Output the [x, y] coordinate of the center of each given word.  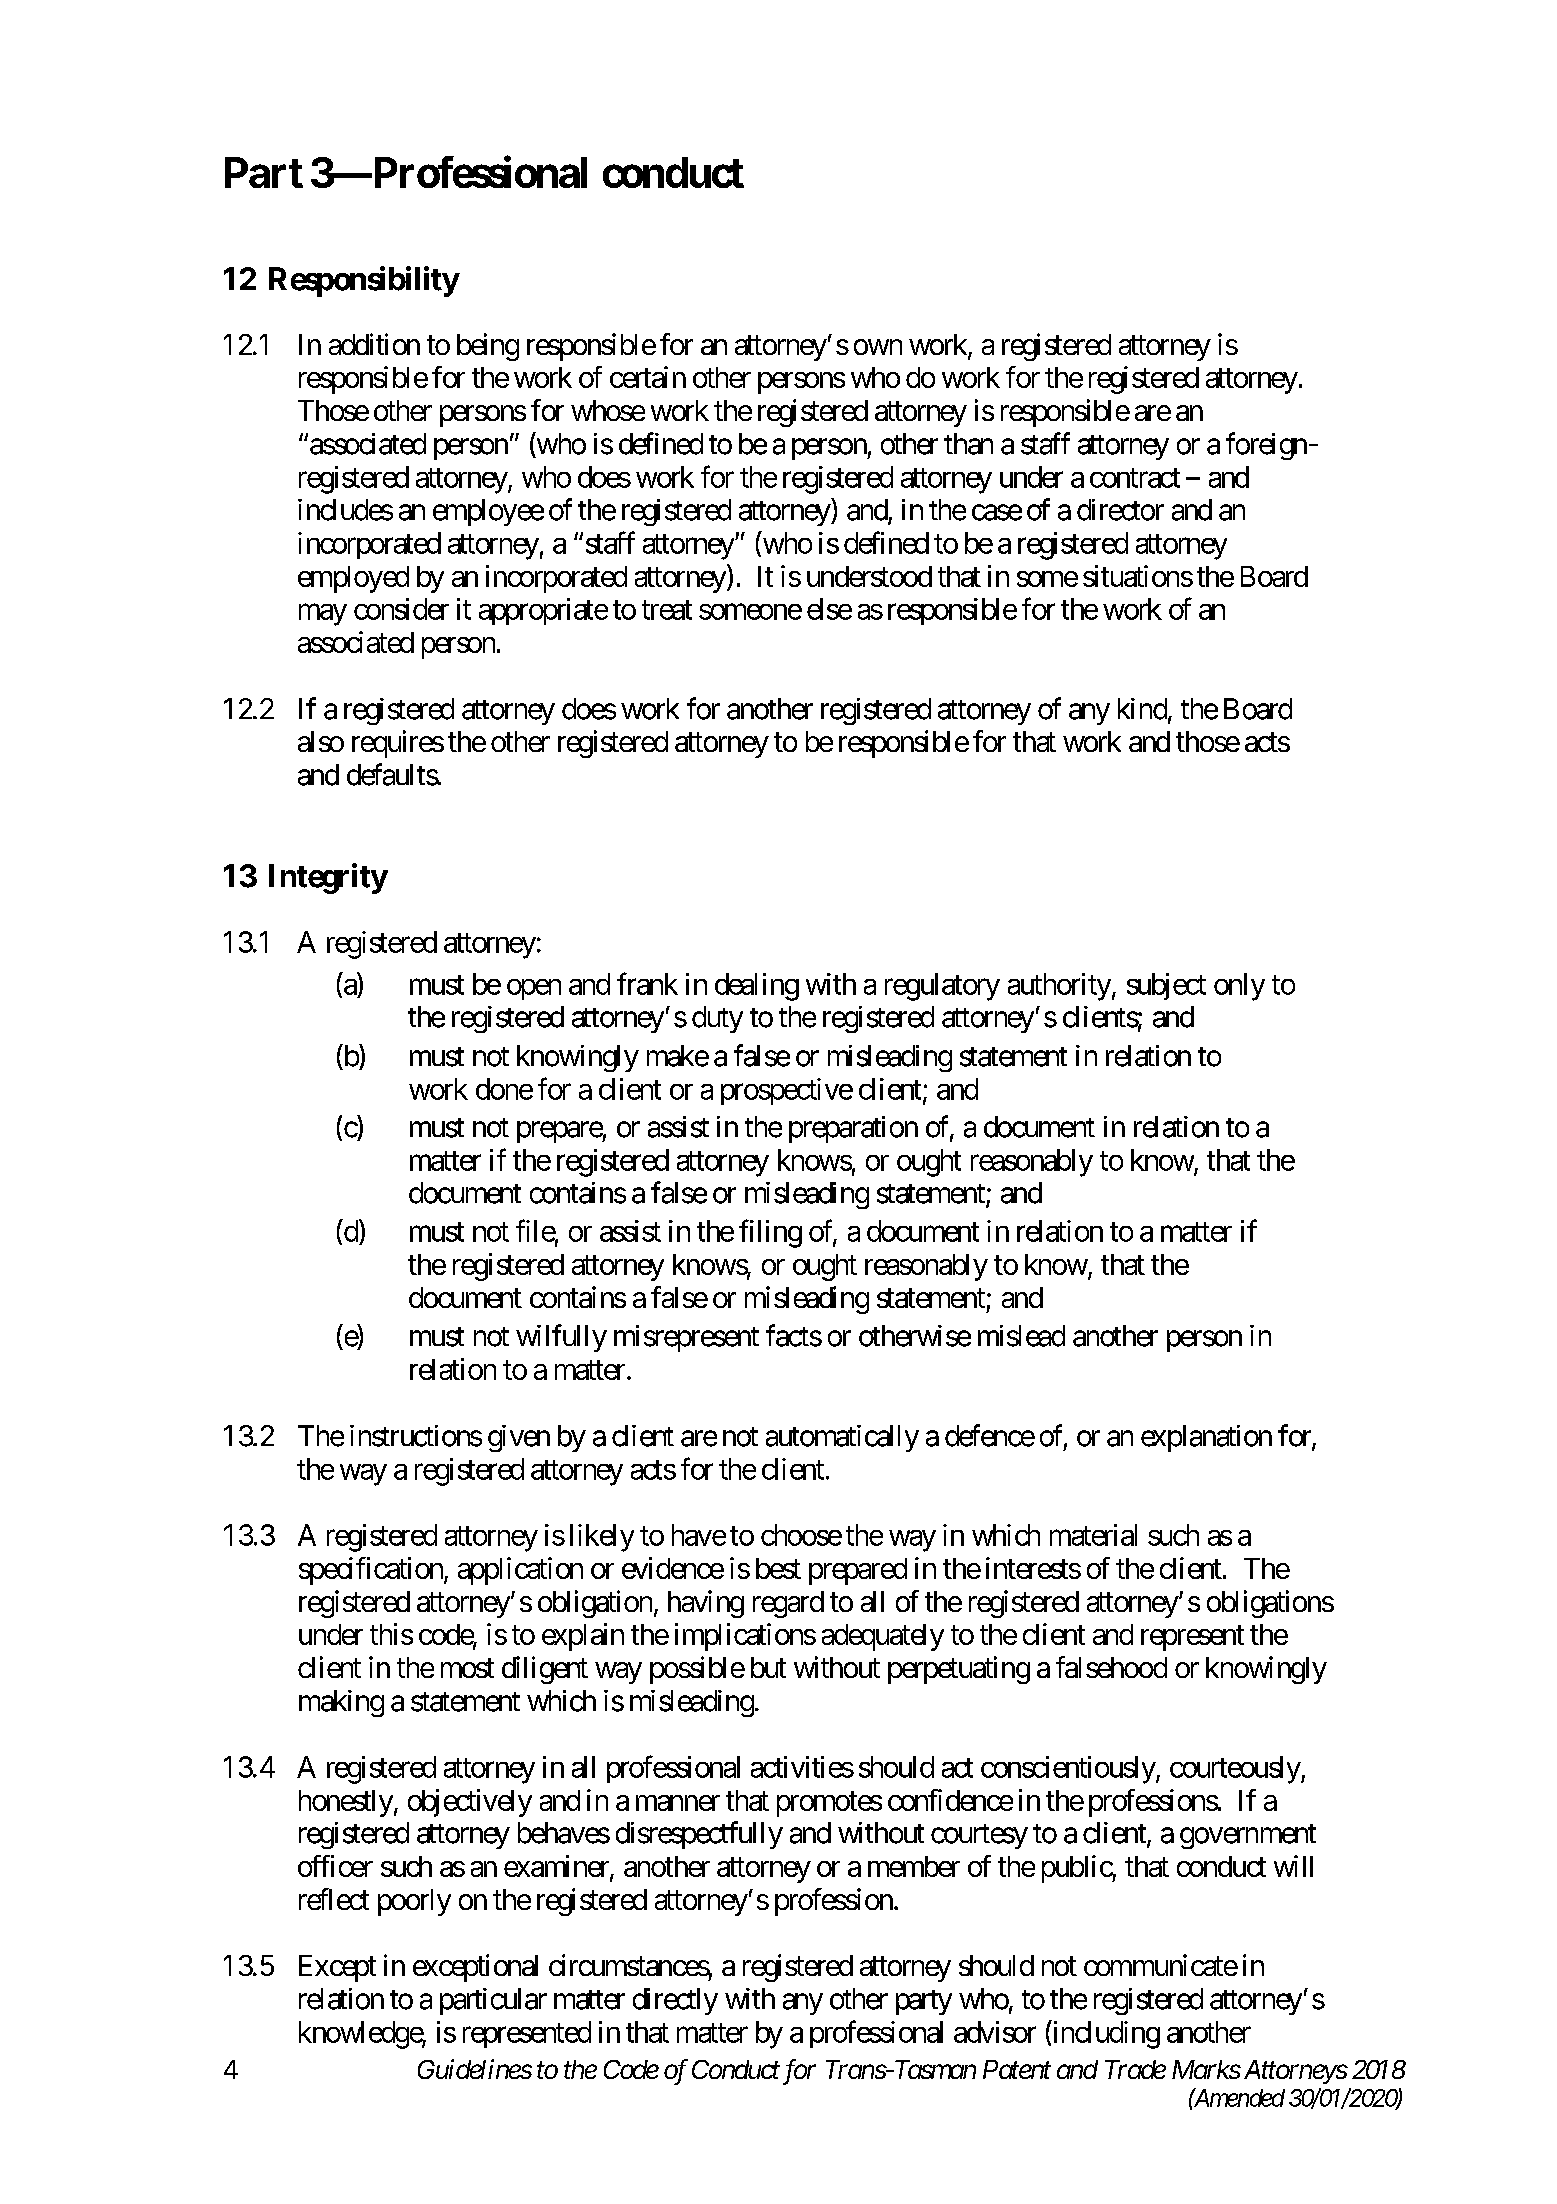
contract [1135, 478]
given [519, 1438]
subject [1166, 986]
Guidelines [475, 2069]
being [488, 347]
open [534, 989]
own [878, 347]
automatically [842, 1438]
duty [717, 1019]
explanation [1206, 1438]
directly [675, 2001]
